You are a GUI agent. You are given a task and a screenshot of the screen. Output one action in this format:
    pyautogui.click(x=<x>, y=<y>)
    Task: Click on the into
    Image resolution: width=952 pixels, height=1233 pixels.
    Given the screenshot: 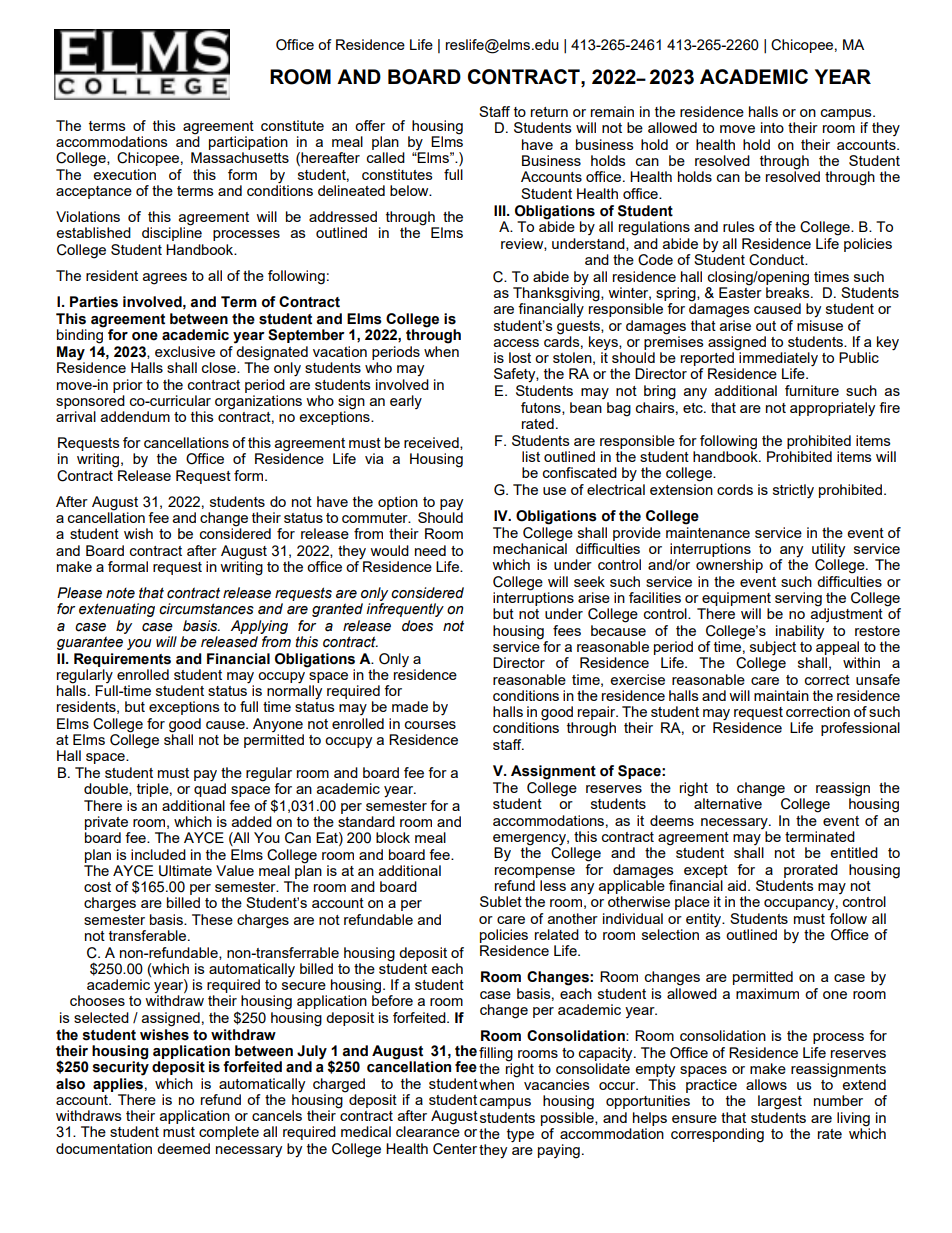 What is the action you would take?
    pyautogui.click(x=772, y=127)
